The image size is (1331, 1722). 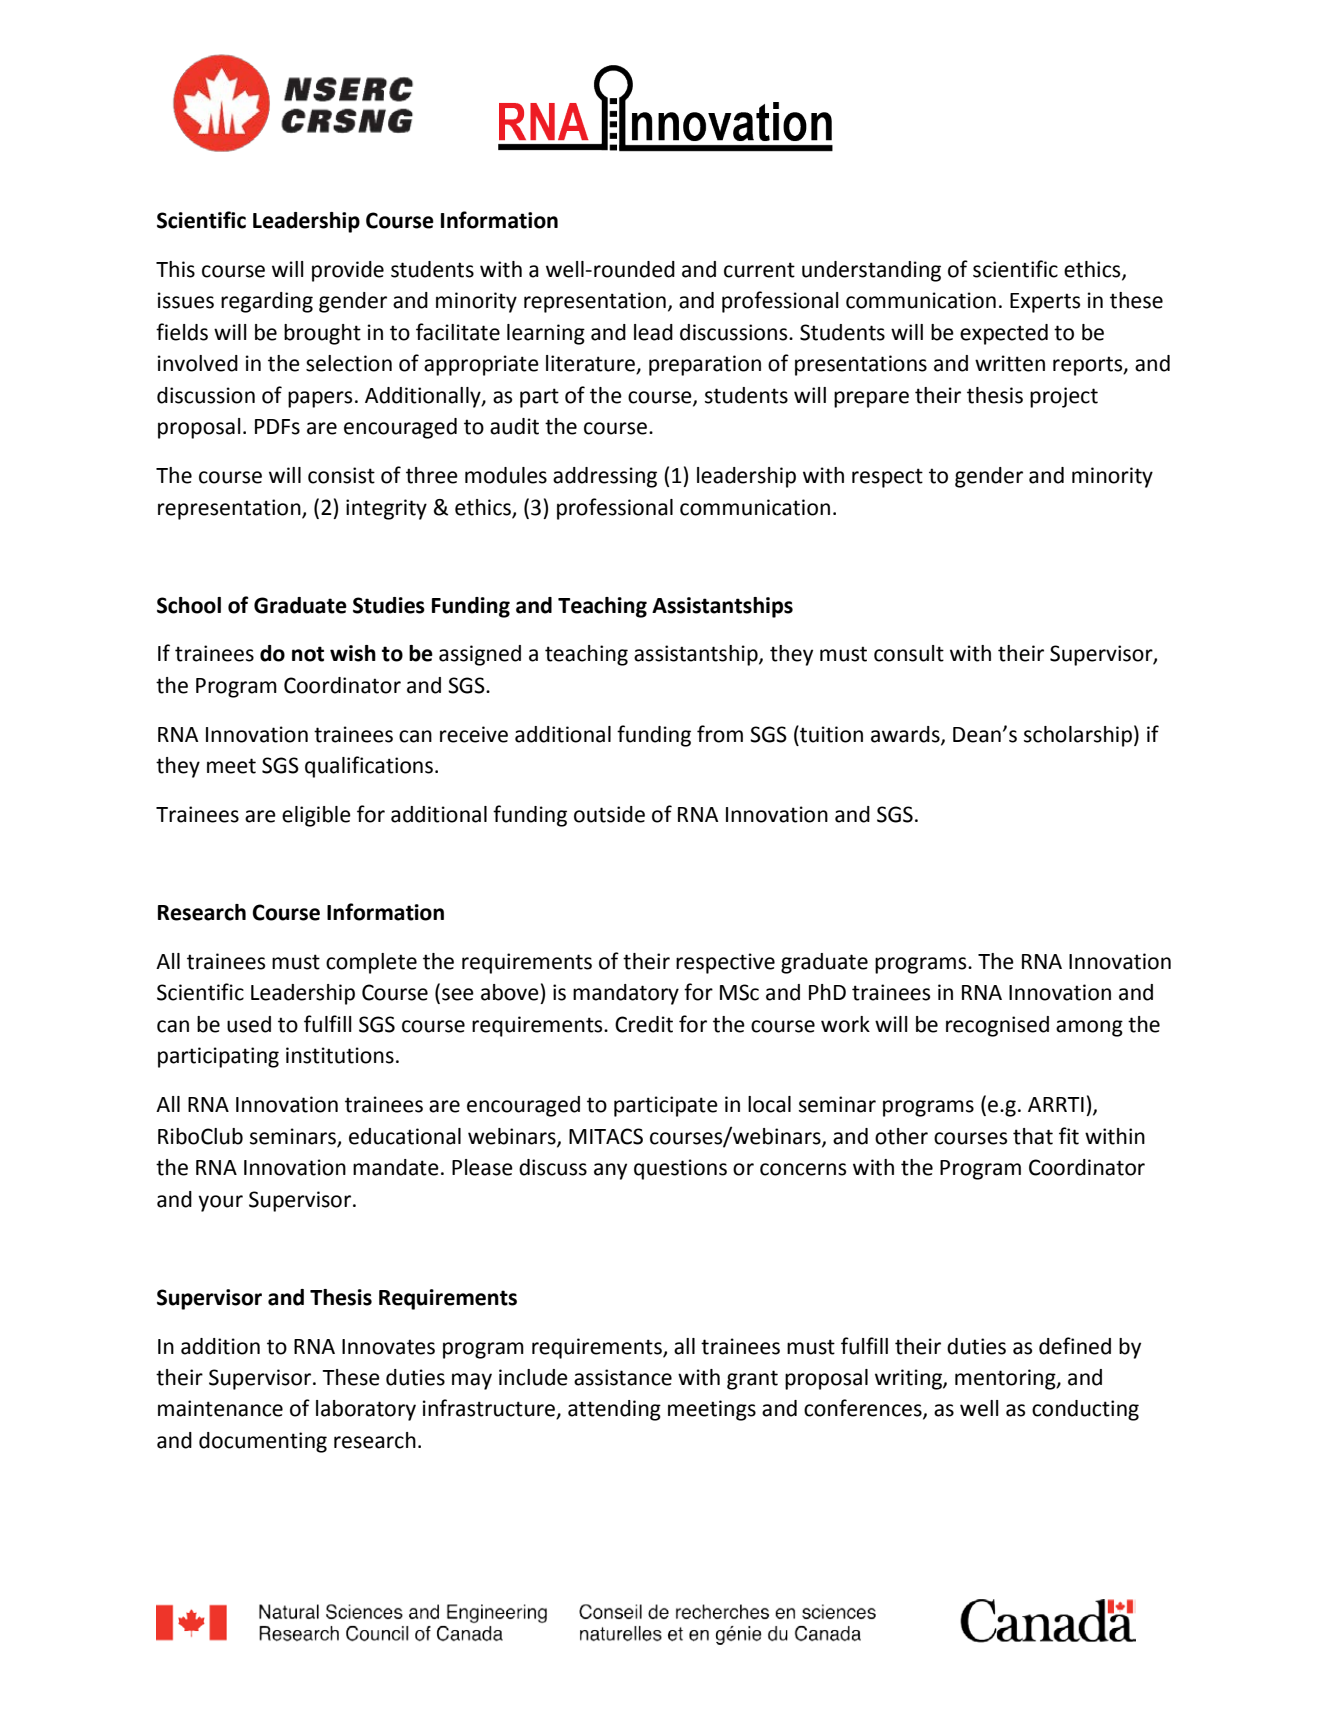 I want to click on awards, so click(x=906, y=735).
